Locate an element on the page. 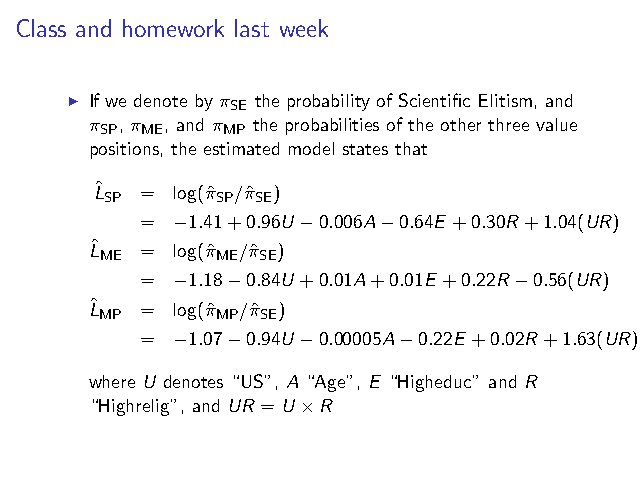 Image resolution: width=642 pixels, height=482 pixels. other is located at coordinates (461, 124).
